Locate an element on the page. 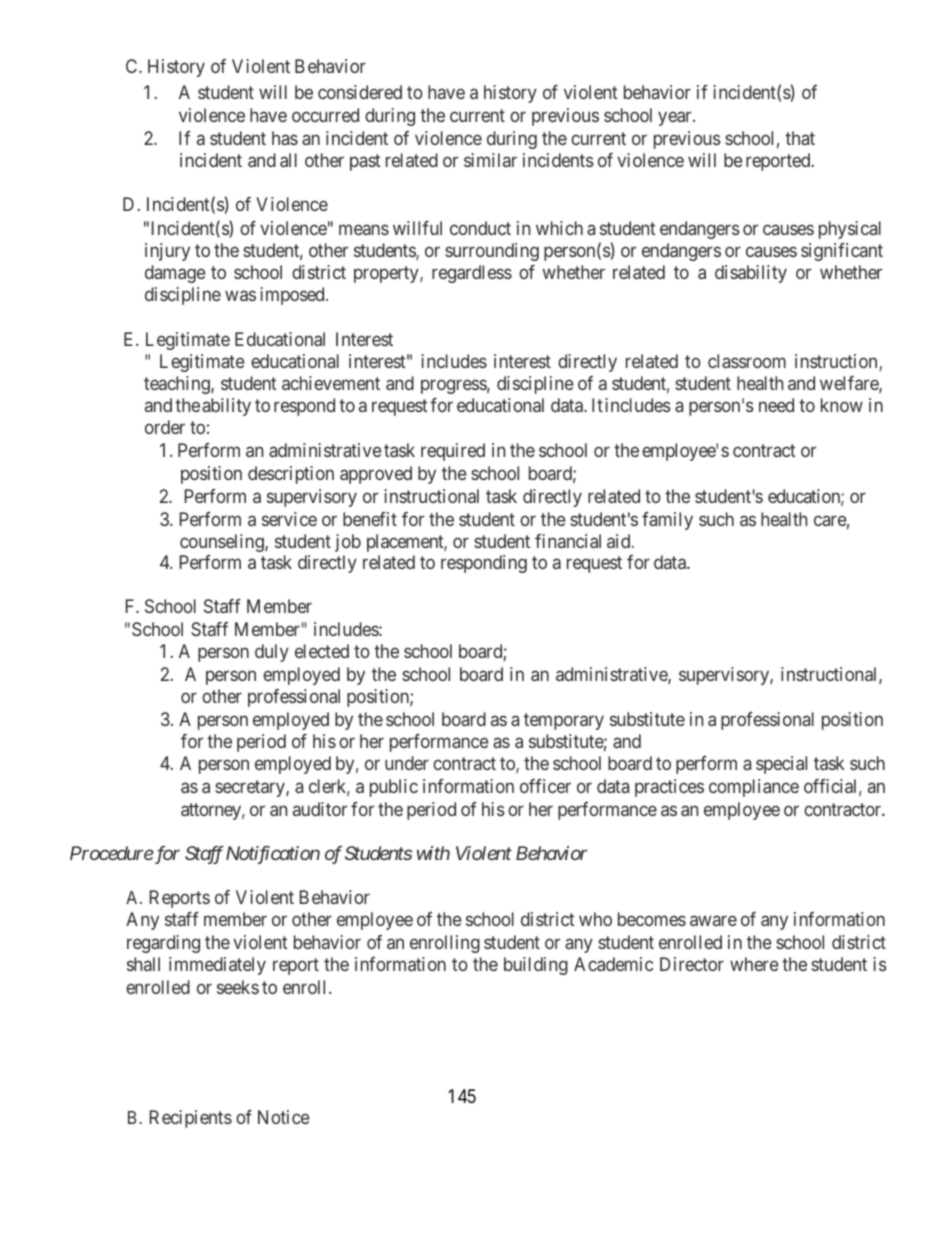  similar is located at coordinates (490, 160).
